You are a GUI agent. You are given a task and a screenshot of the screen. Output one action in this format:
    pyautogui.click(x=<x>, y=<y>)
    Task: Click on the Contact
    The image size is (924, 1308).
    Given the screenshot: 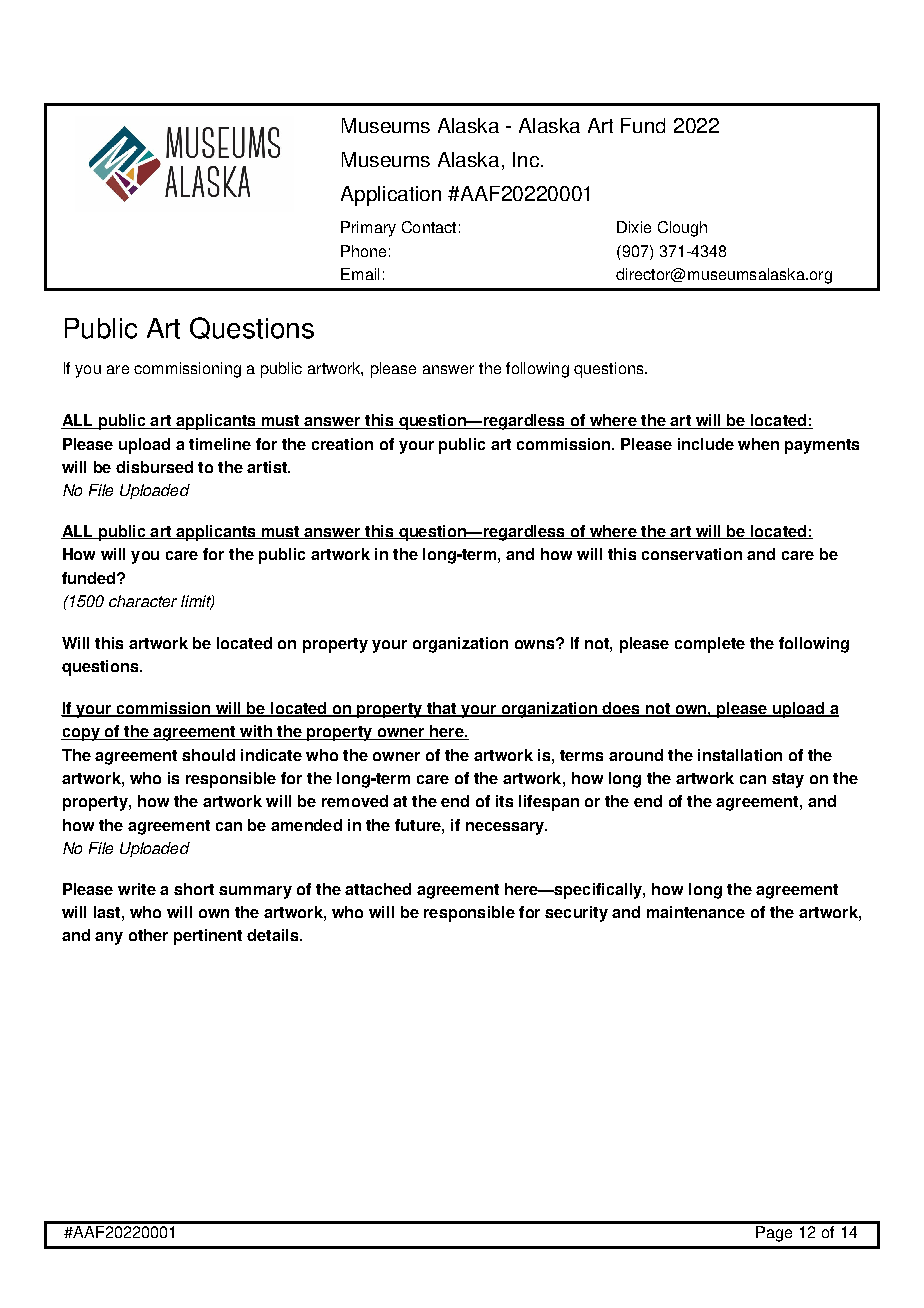 What is the action you would take?
    pyautogui.click(x=429, y=227)
